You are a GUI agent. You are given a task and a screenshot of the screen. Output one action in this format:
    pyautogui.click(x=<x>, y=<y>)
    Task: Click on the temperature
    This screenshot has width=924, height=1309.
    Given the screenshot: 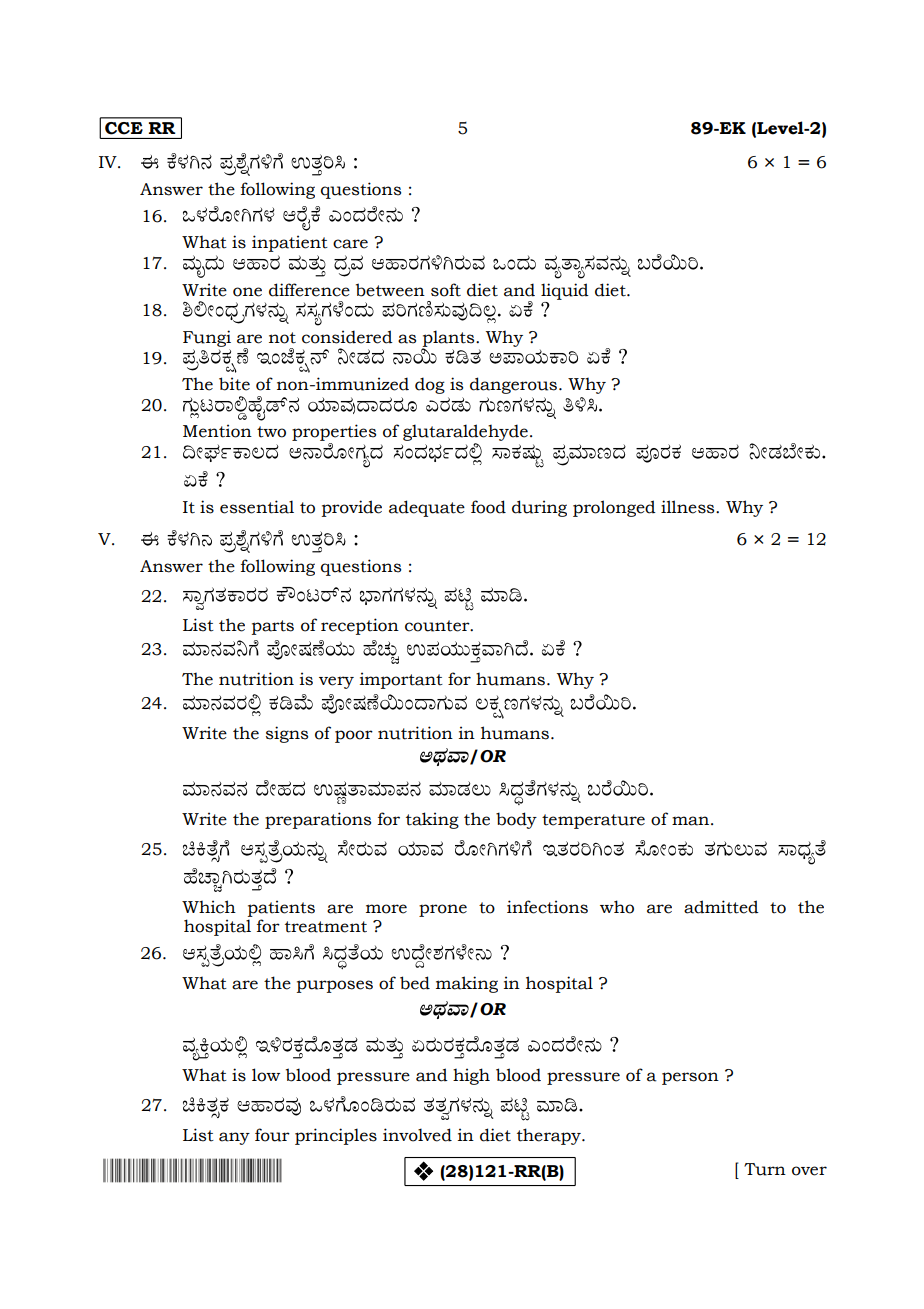 What is the action you would take?
    pyautogui.click(x=593, y=821)
